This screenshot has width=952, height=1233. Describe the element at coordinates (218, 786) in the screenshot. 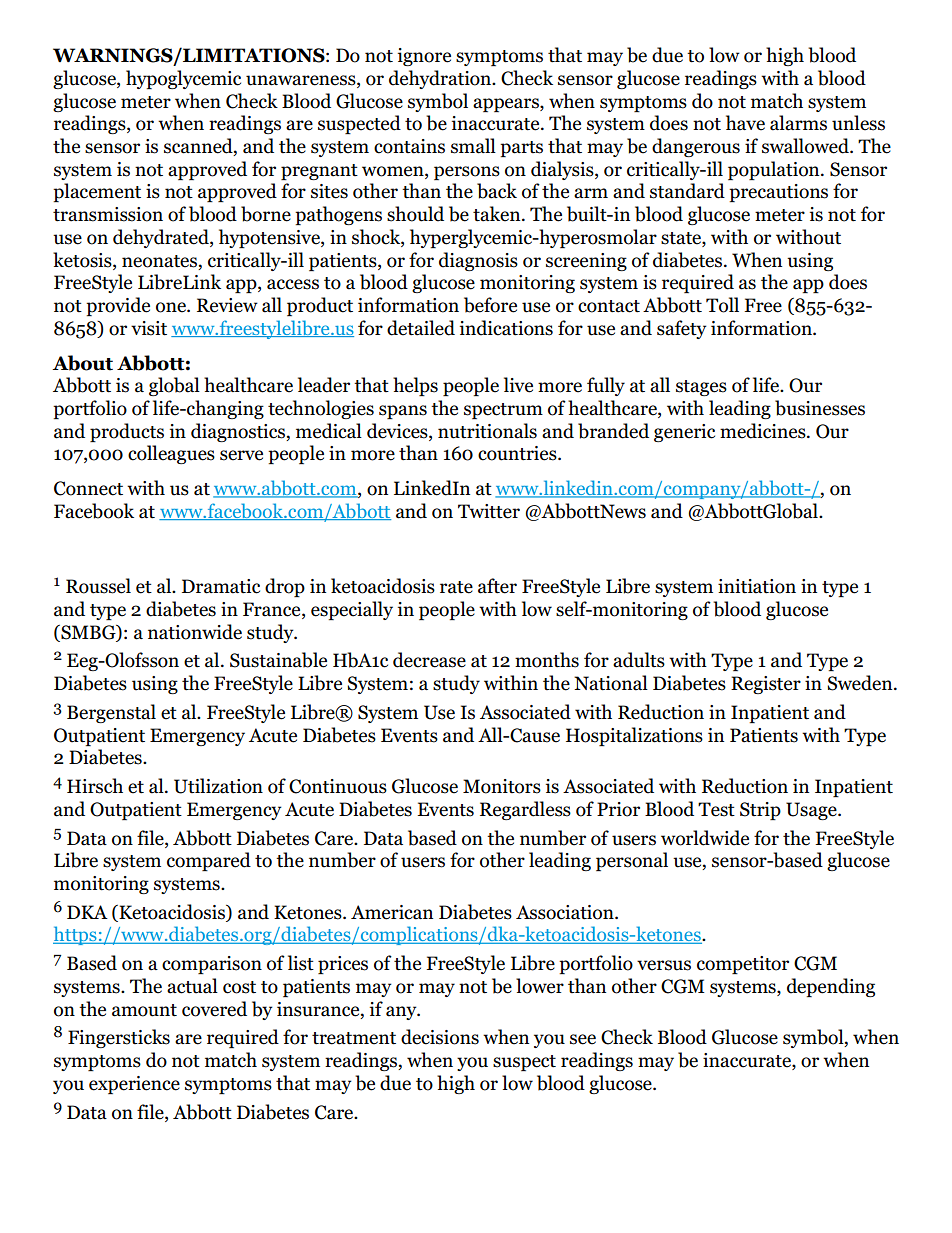

I see `Utilization` at that location.
